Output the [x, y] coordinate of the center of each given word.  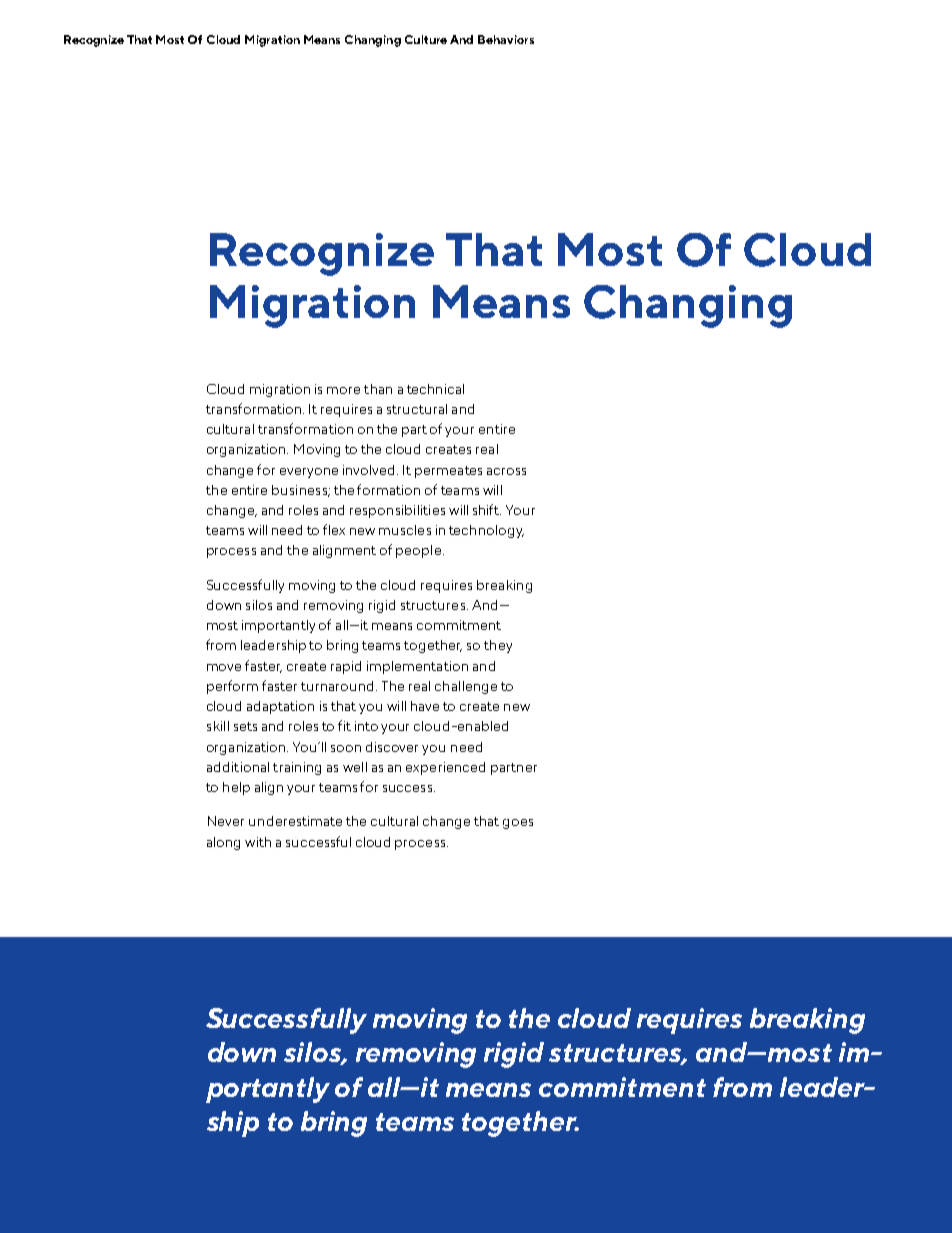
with [258, 842]
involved [370, 470]
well [355, 767]
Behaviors [506, 39]
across [506, 471]
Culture [426, 39]
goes [518, 824]
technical [435, 389]
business [301, 491]
